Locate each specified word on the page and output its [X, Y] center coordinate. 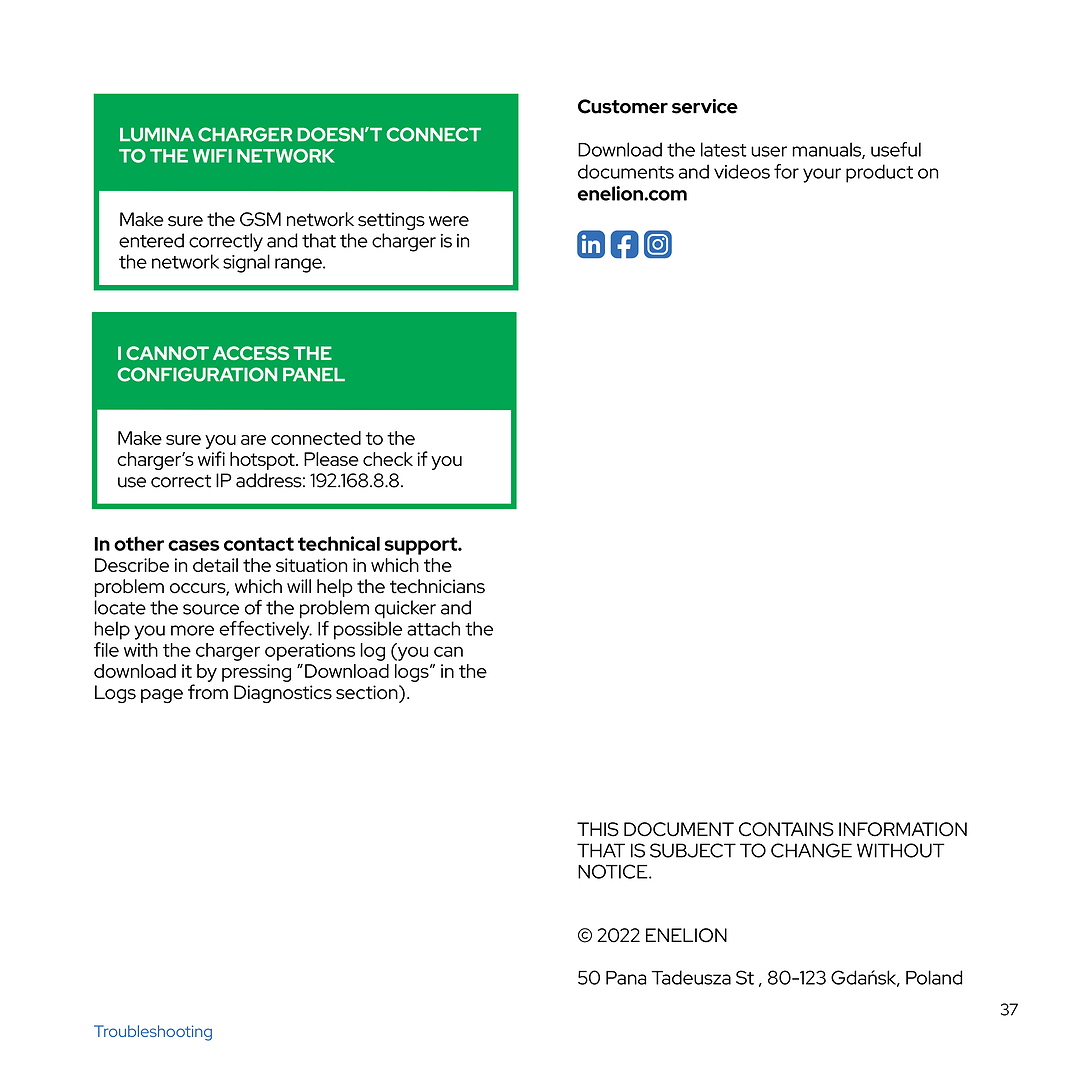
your [822, 175]
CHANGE [811, 850]
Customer [623, 106]
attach [433, 628]
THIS [598, 829]
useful [896, 149]
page [162, 696]
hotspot [263, 461]
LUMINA [157, 135]
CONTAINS [786, 829]
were [449, 221]
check [388, 459]
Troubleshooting [153, 1033]
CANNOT [167, 353]
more [192, 630]
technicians [437, 586]
